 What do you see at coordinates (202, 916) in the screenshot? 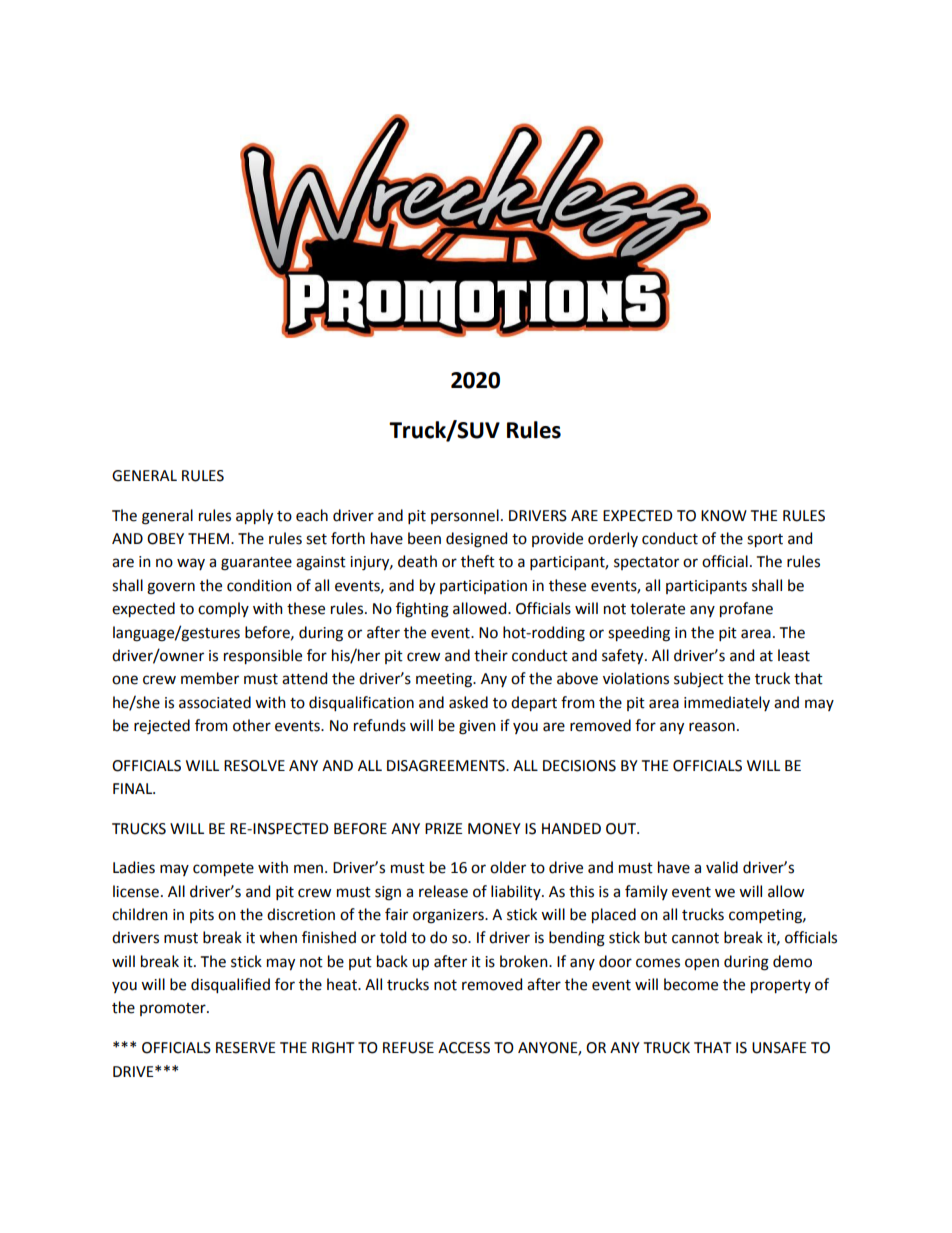
I see `pits` at bounding box center [202, 916].
